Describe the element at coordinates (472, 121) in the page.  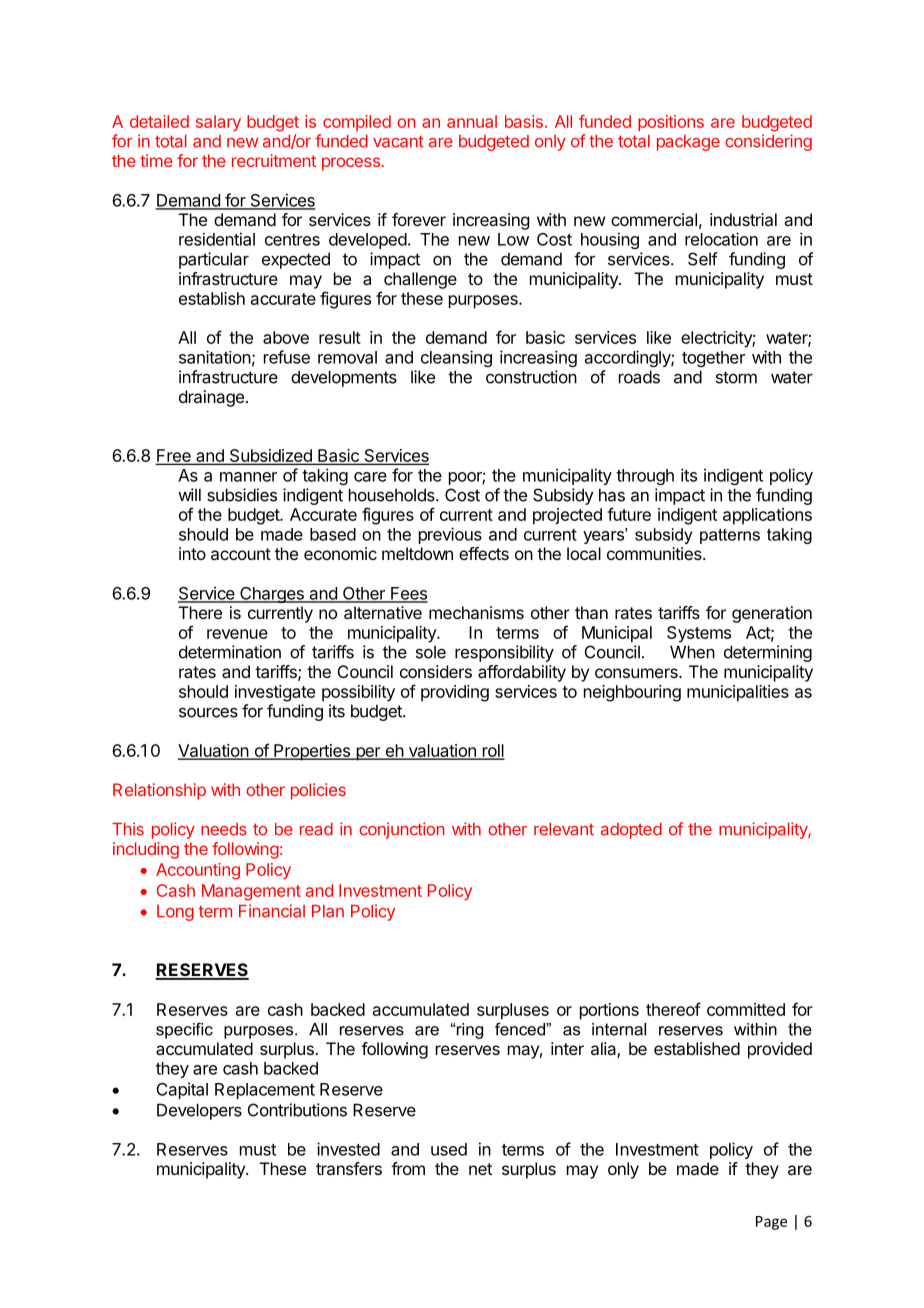
I see `annual` at that location.
